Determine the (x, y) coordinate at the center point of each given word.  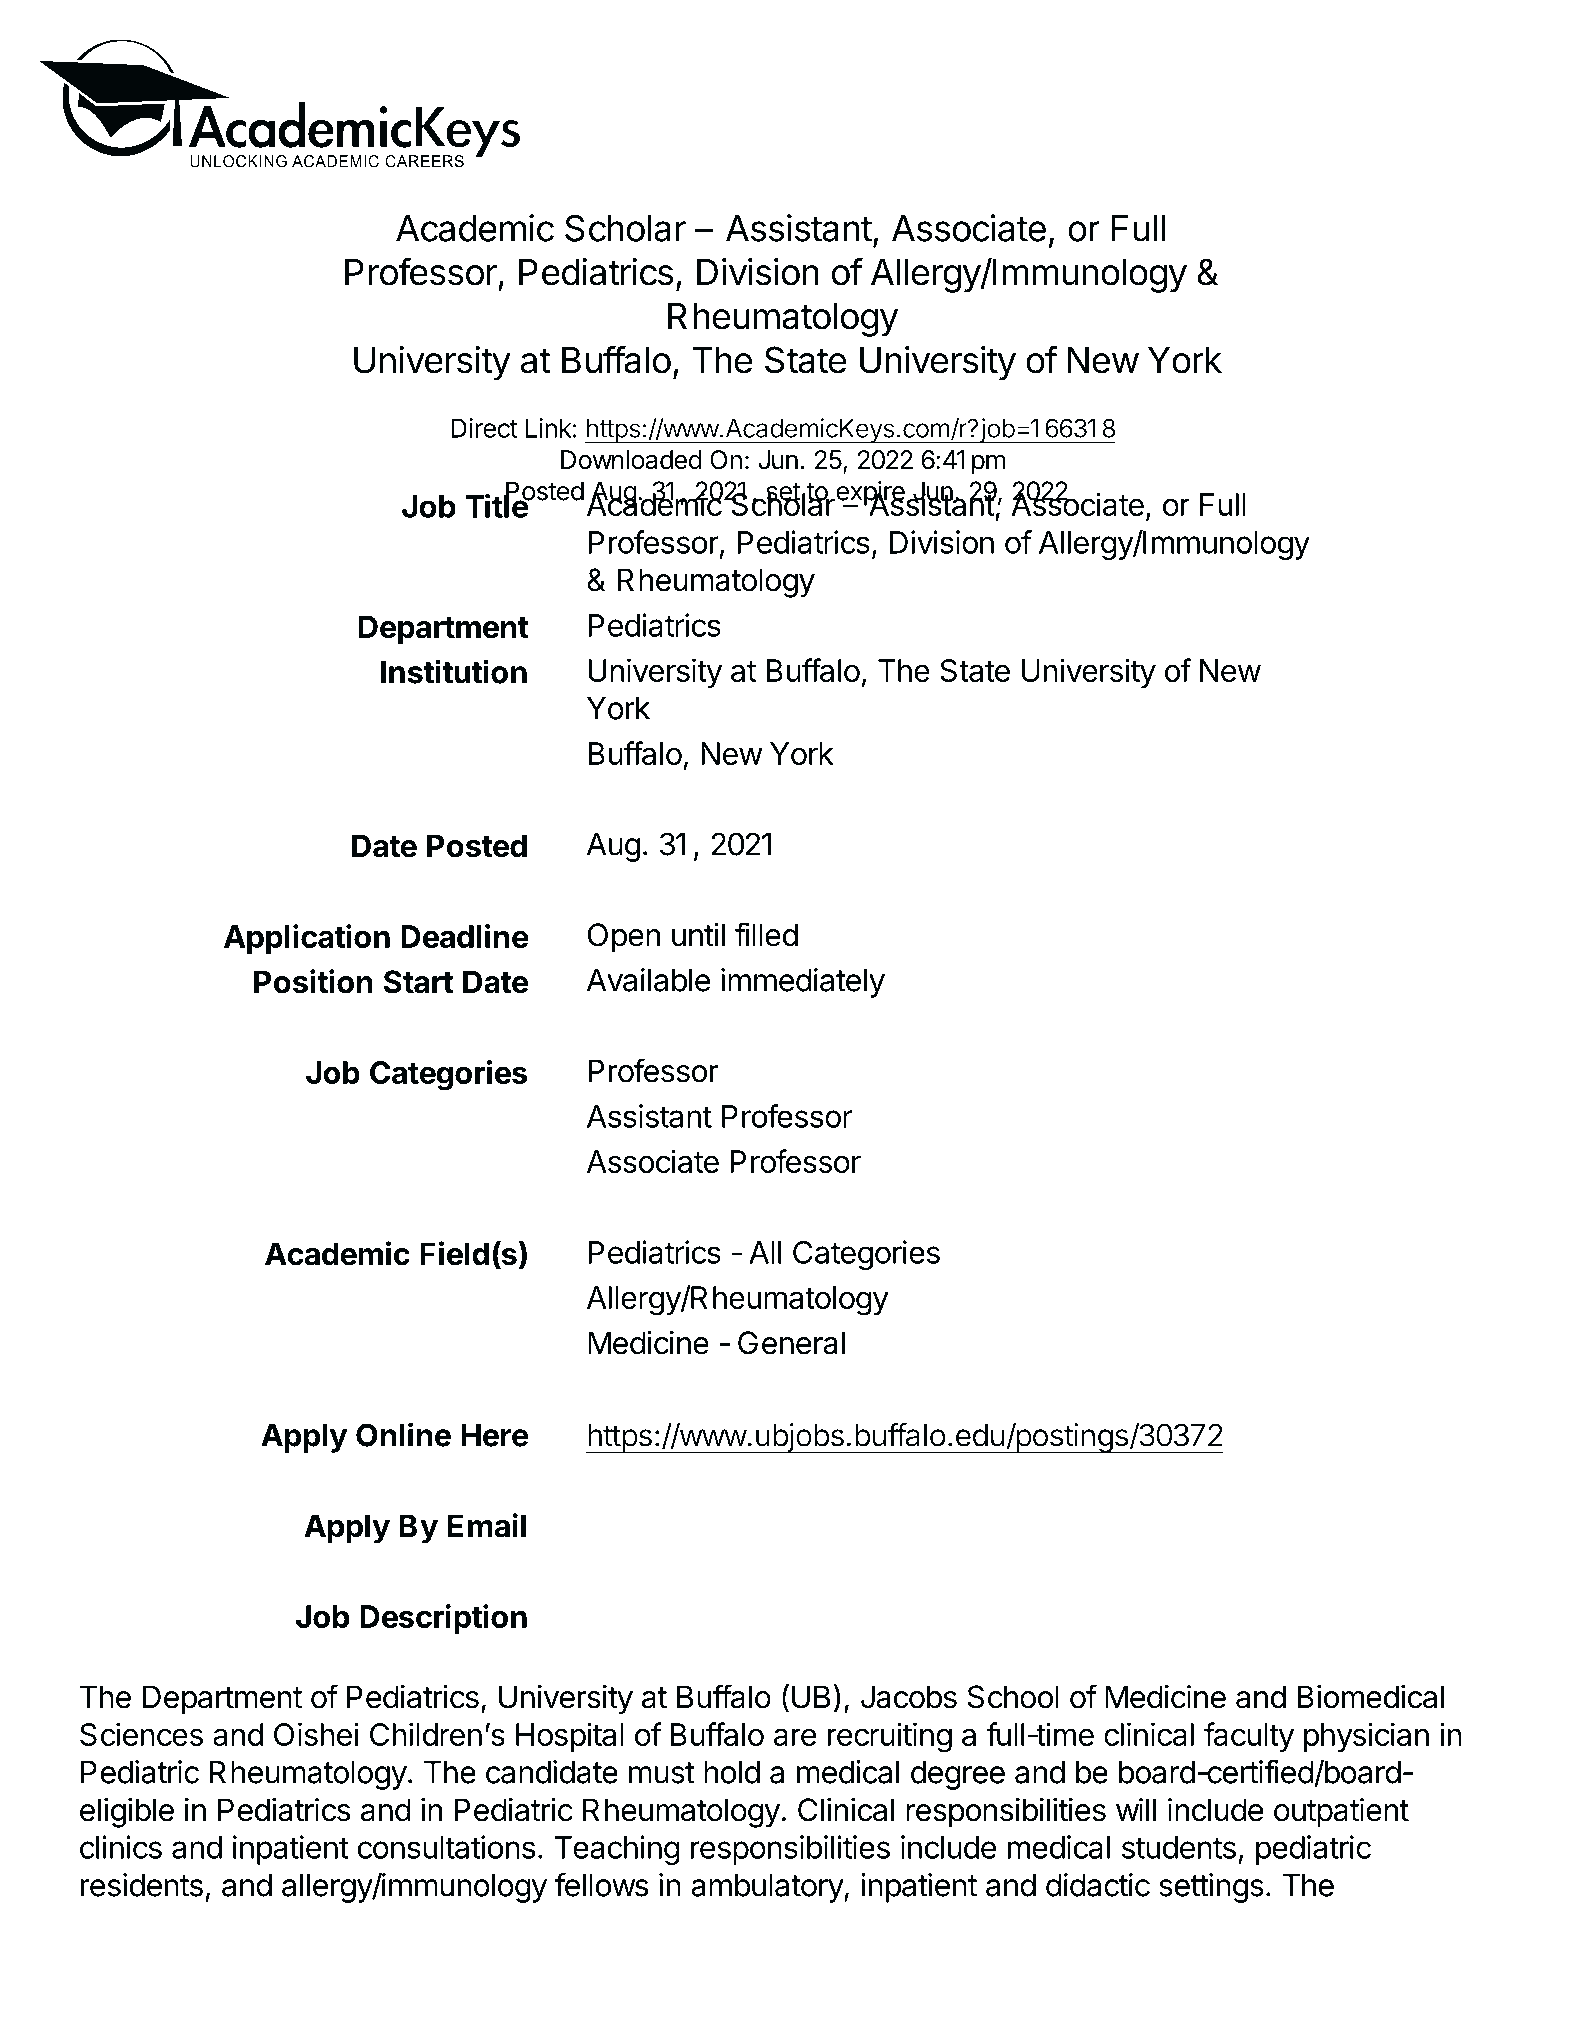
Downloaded (631, 460)
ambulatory (768, 1888)
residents (142, 1885)
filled (766, 934)
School (1013, 1697)
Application (307, 939)
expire (870, 494)
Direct (484, 428)
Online (403, 1434)
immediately (803, 983)
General (791, 1343)
